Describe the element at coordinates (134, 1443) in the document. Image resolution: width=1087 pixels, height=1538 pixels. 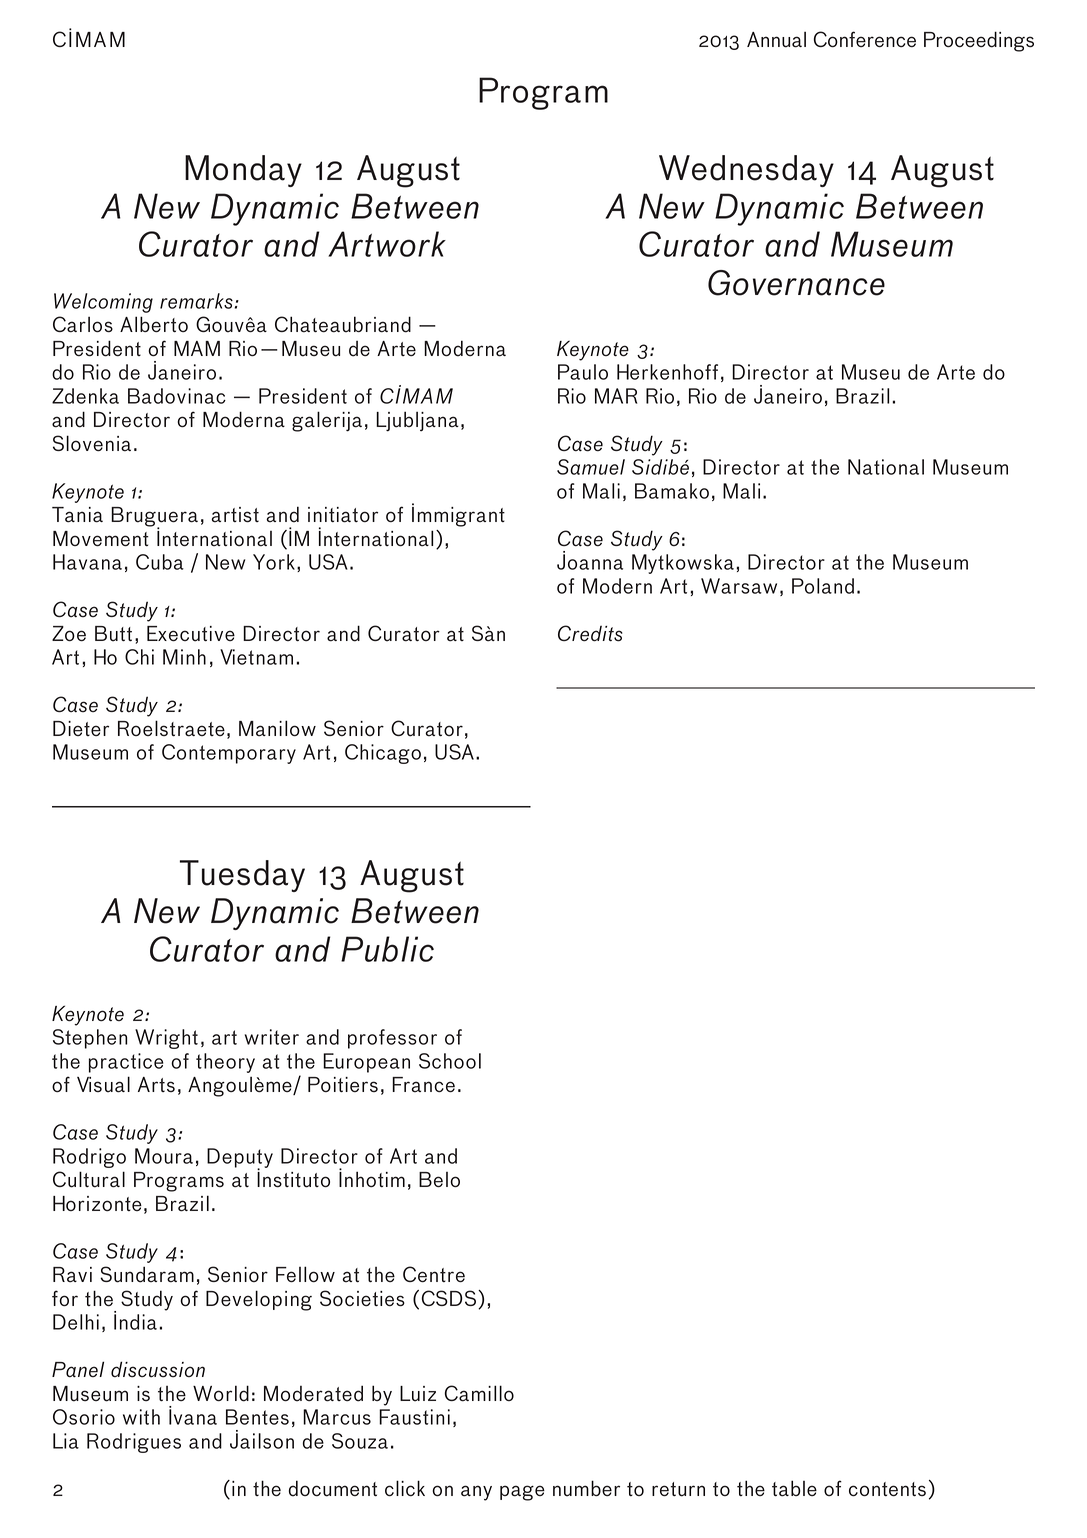
I see `Rodrigues` at that location.
